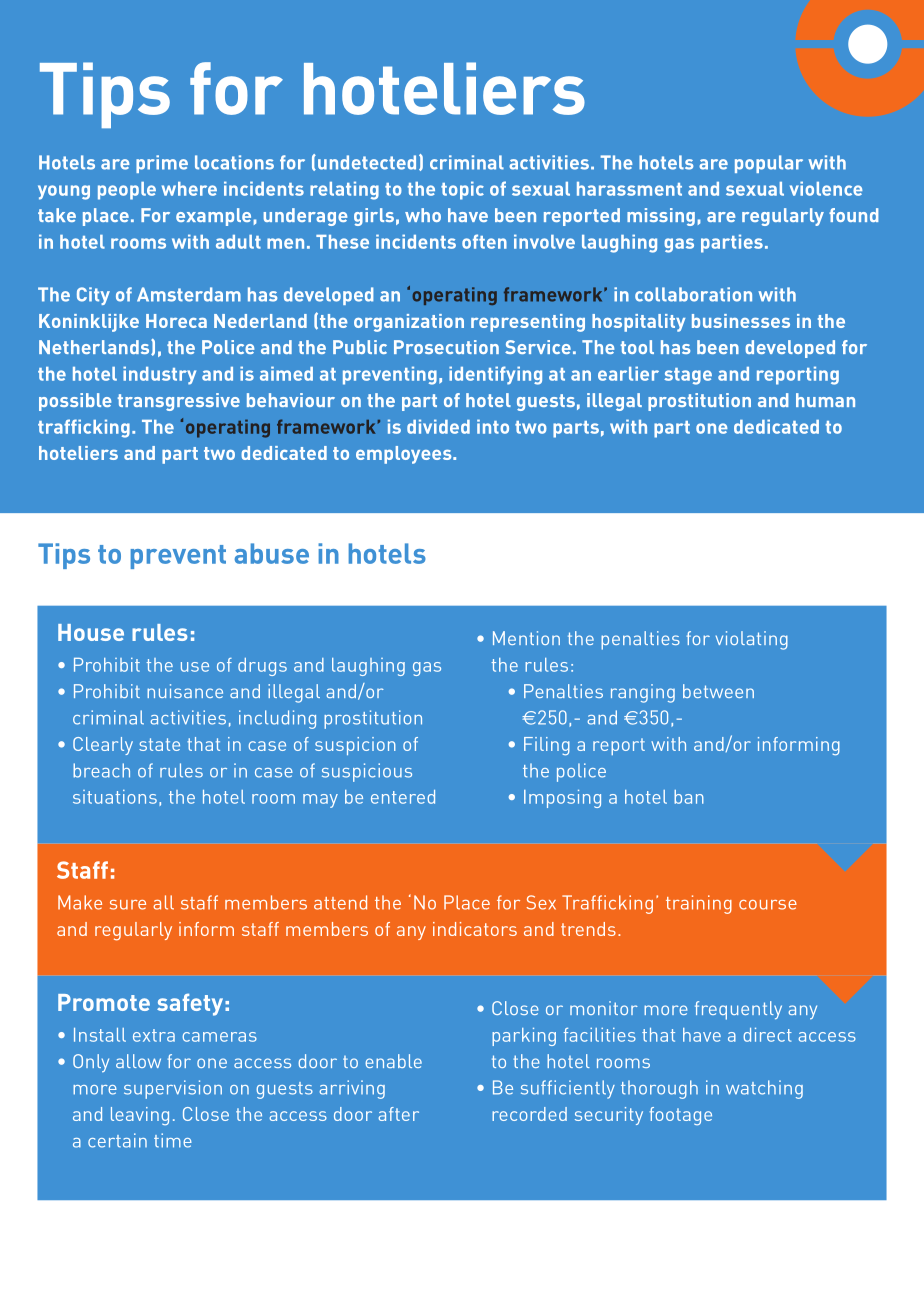 This screenshot has width=924, height=1311. What do you see at coordinates (825, 400) in the screenshot?
I see `human` at bounding box center [825, 400].
